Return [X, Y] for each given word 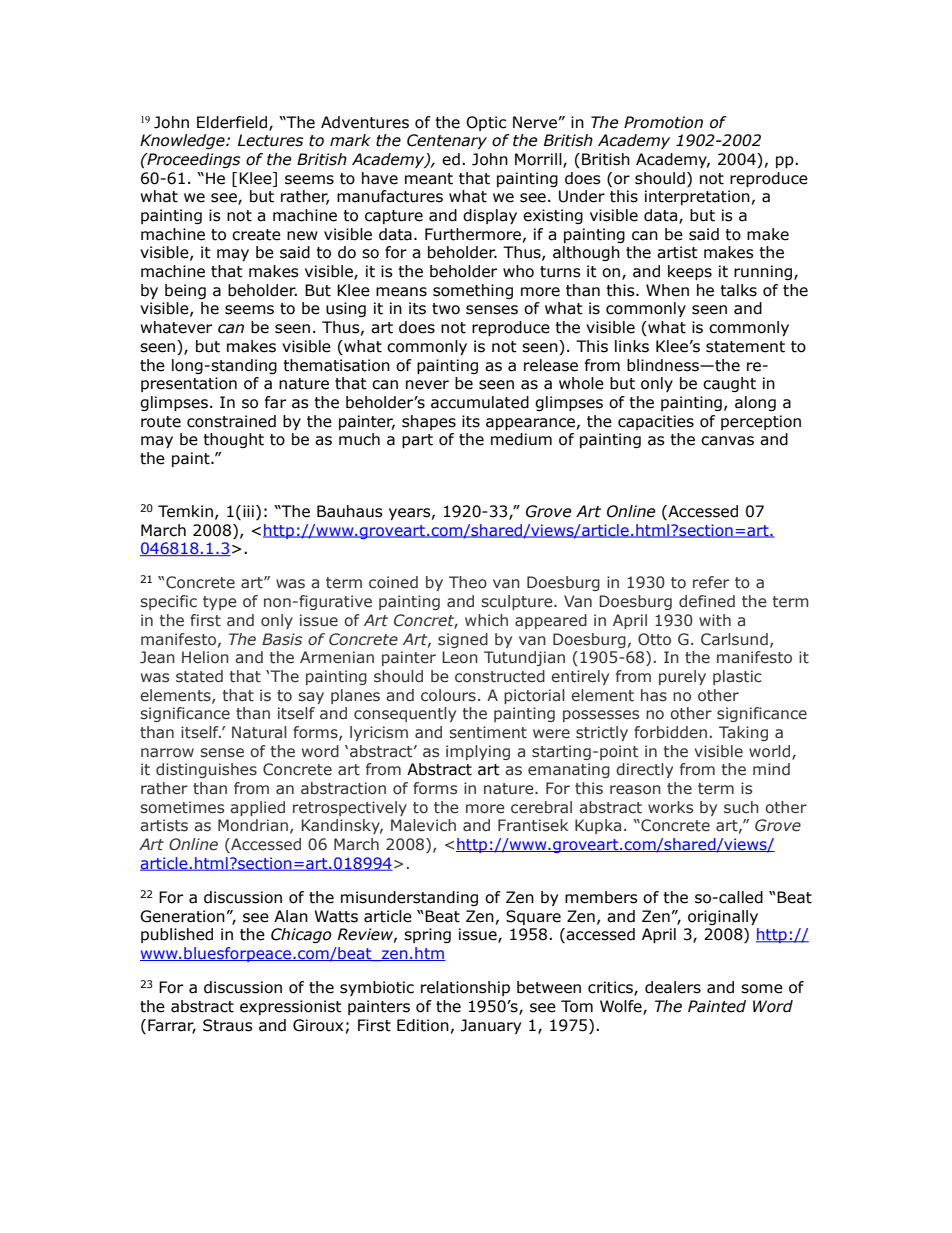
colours [448, 695]
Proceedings [193, 160]
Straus [228, 1025]
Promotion [663, 122]
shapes [429, 422]
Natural [259, 732]
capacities [656, 422]
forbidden [670, 732]
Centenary [447, 141]
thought [233, 440]
